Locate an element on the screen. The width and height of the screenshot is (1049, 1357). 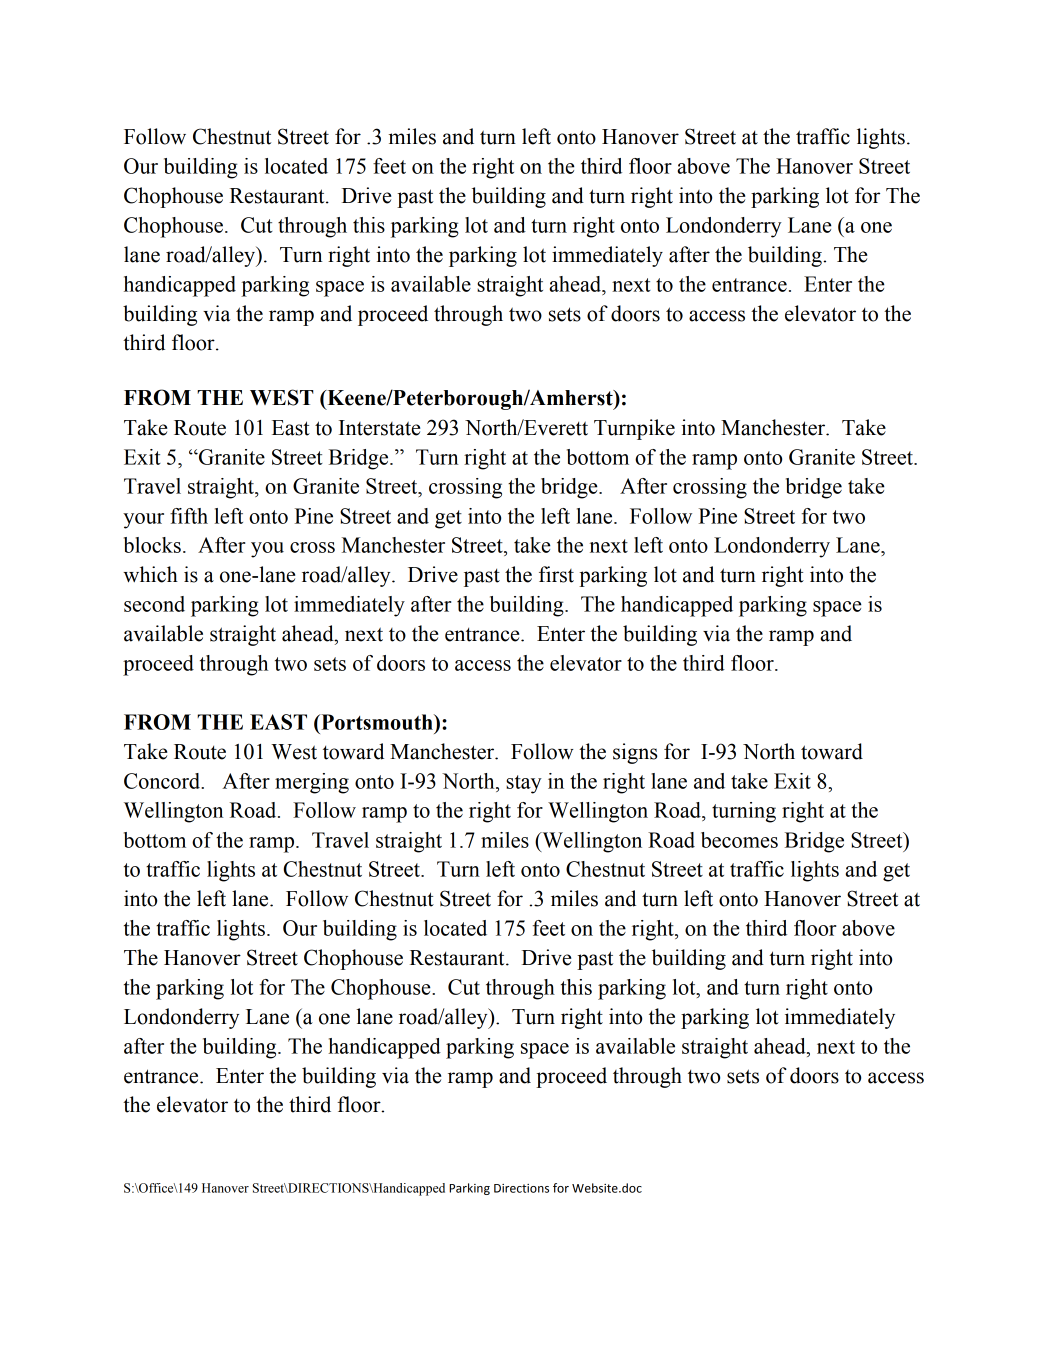
Interstate is located at coordinates (379, 428).
